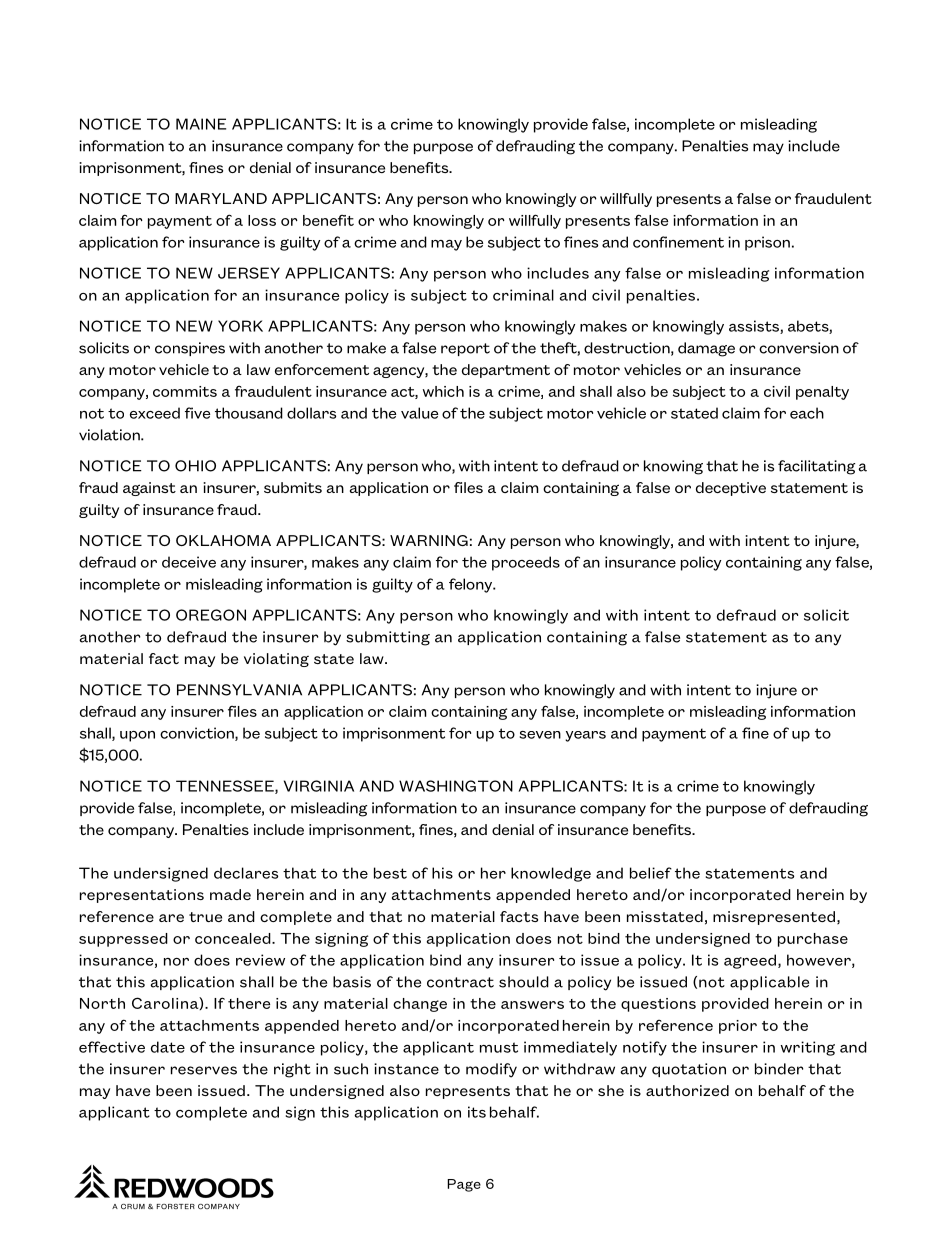  Describe the element at coordinates (523, 295) in the page. I see `criminal` at that location.
